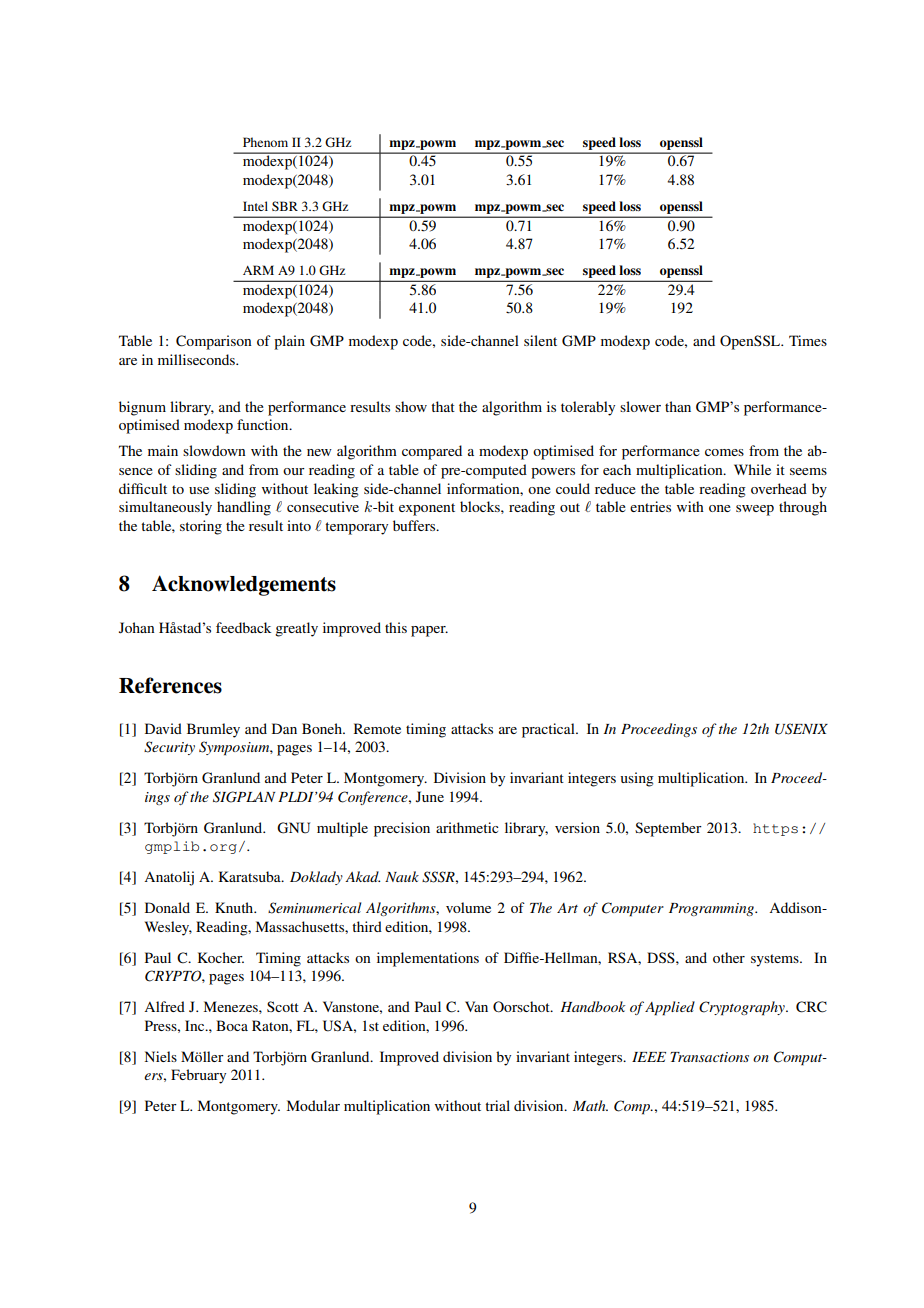 The height and width of the page is (1308, 924). What do you see at coordinates (265, 142) in the page?
I see `Phenom` at bounding box center [265, 142].
